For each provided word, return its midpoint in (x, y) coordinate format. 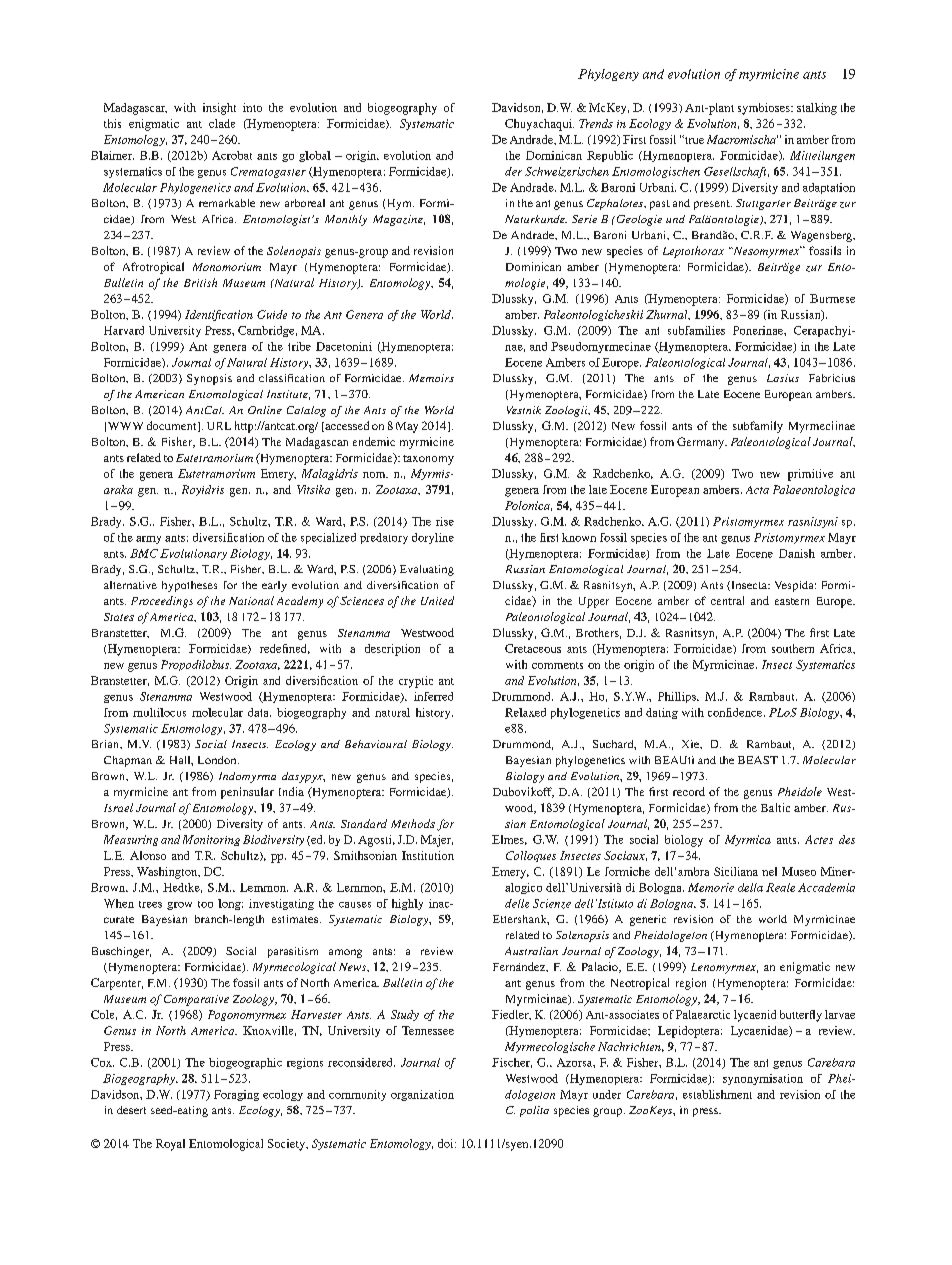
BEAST (758, 760)
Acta (757, 490)
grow (179, 906)
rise (445, 521)
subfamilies (696, 330)
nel (769, 871)
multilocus (159, 712)
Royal (170, 1145)
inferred (433, 696)
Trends (596, 123)
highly (407, 904)
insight (219, 109)
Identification (219, 315)
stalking (817, 109)
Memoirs (431, 378)
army (148, 540)
